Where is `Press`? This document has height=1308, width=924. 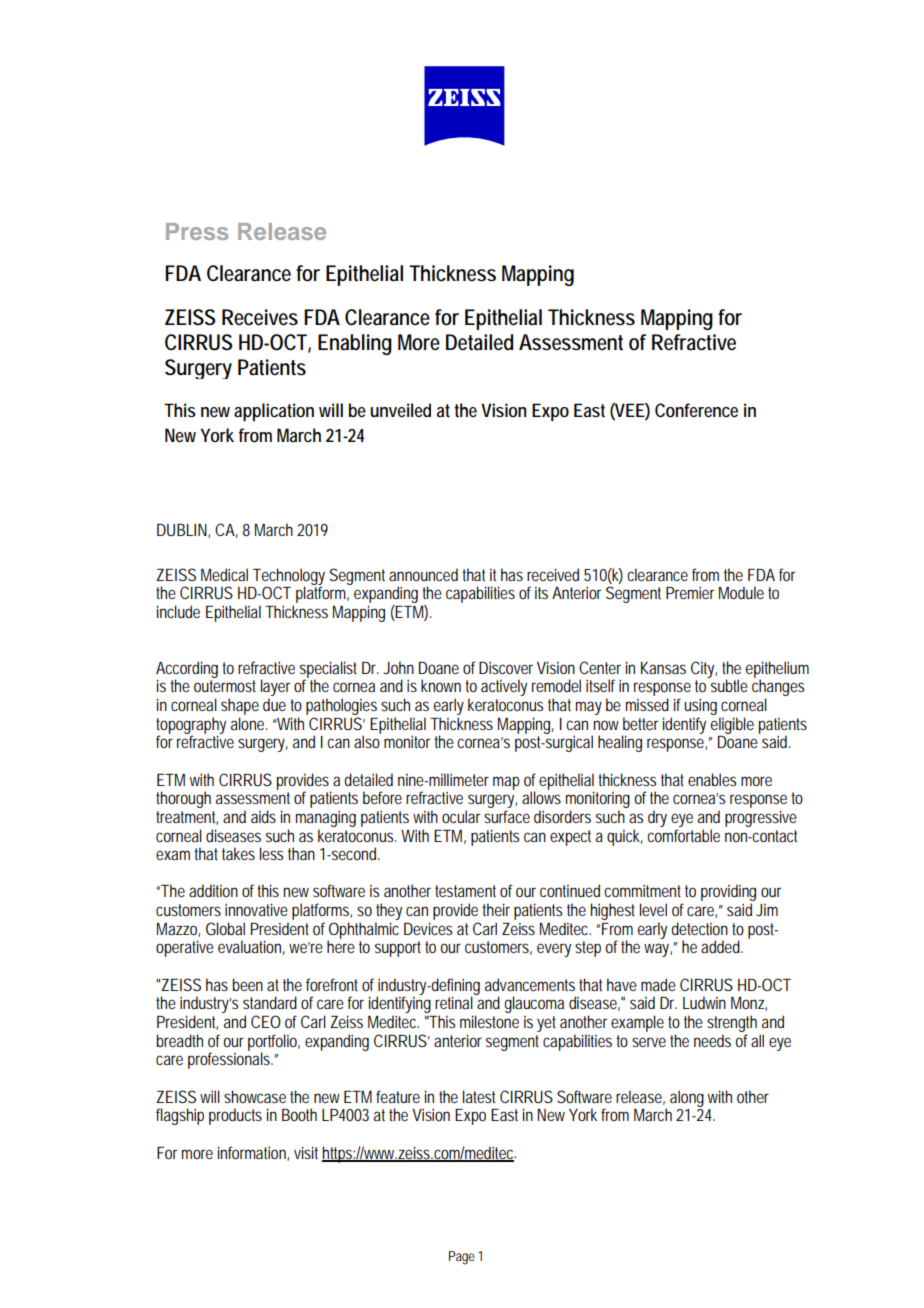
Press is located at coordinates (197, 231).
